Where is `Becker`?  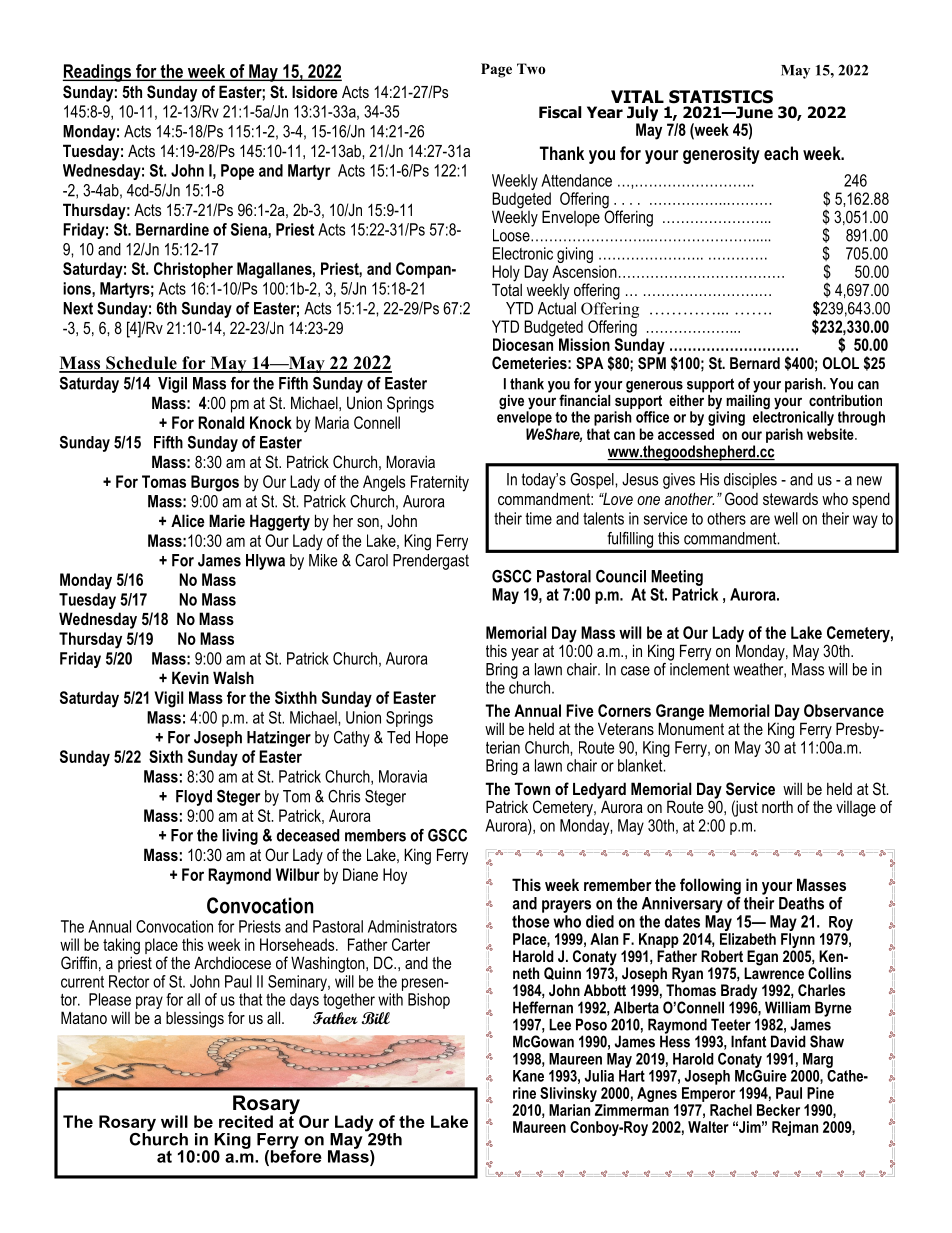 Becker is located at coordinates (778, 1110).
